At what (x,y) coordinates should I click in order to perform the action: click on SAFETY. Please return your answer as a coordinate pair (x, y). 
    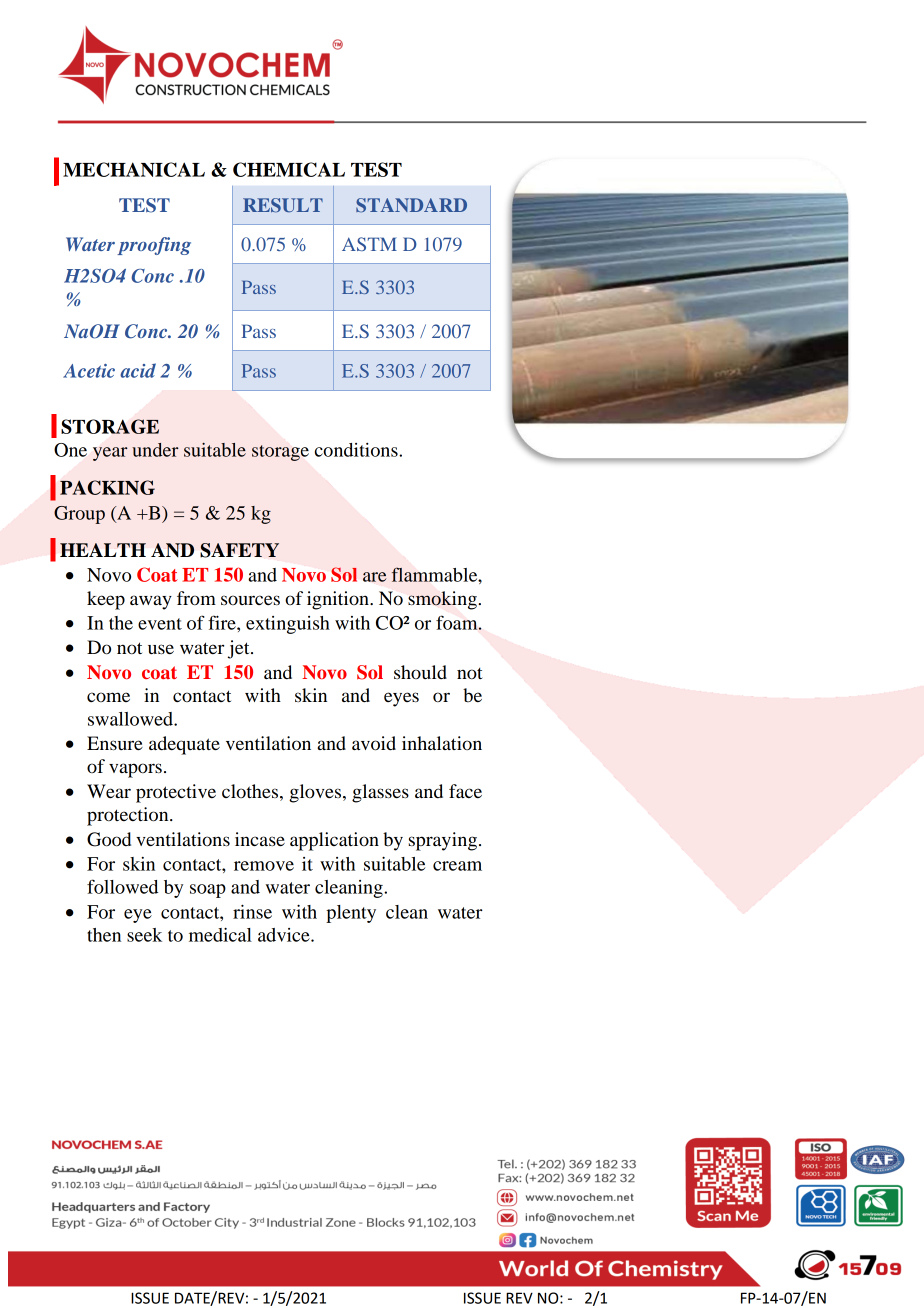
    Looking at the image, I should click on (239, 550).
